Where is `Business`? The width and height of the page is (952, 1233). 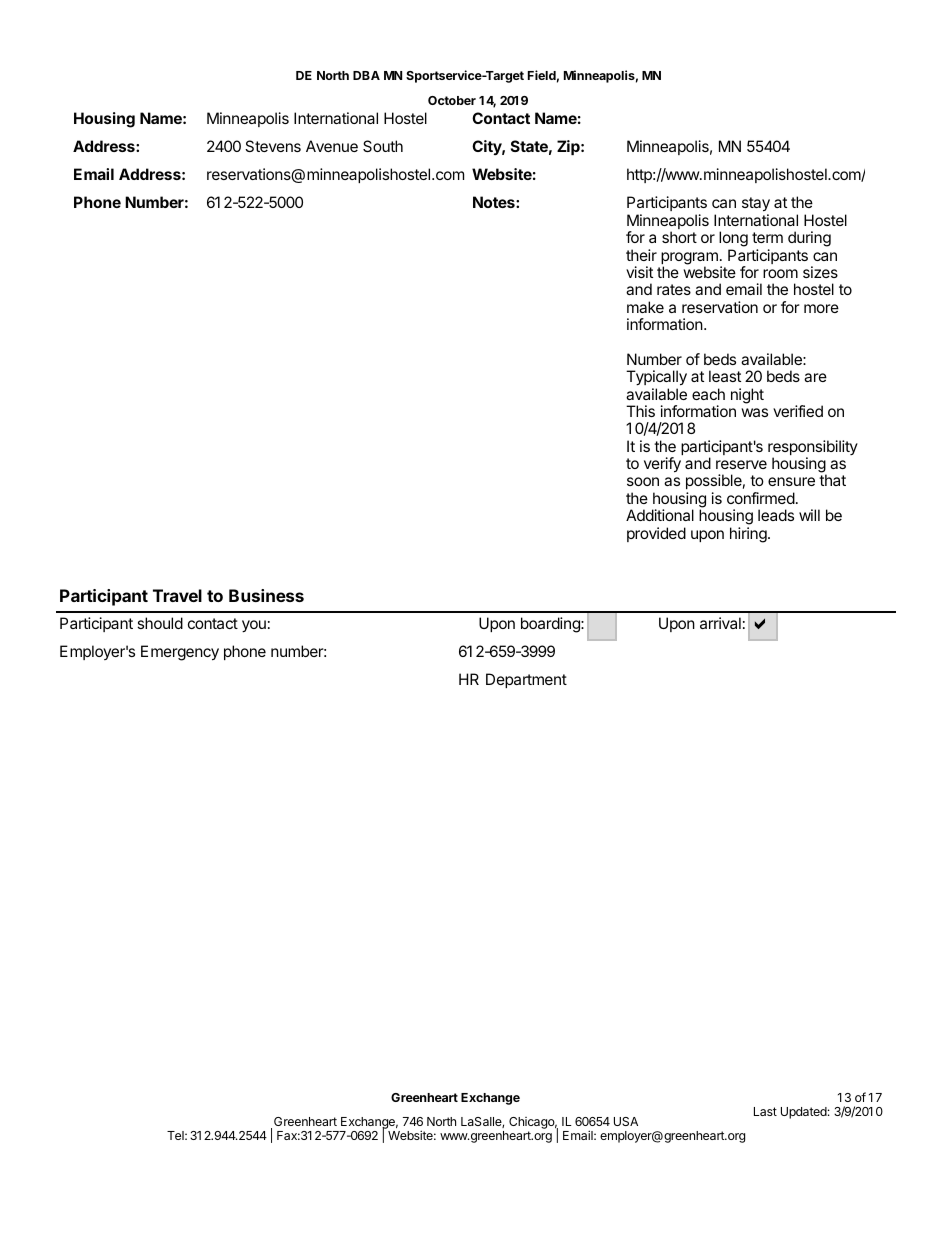
Business is located at coordinates (266, 595).
